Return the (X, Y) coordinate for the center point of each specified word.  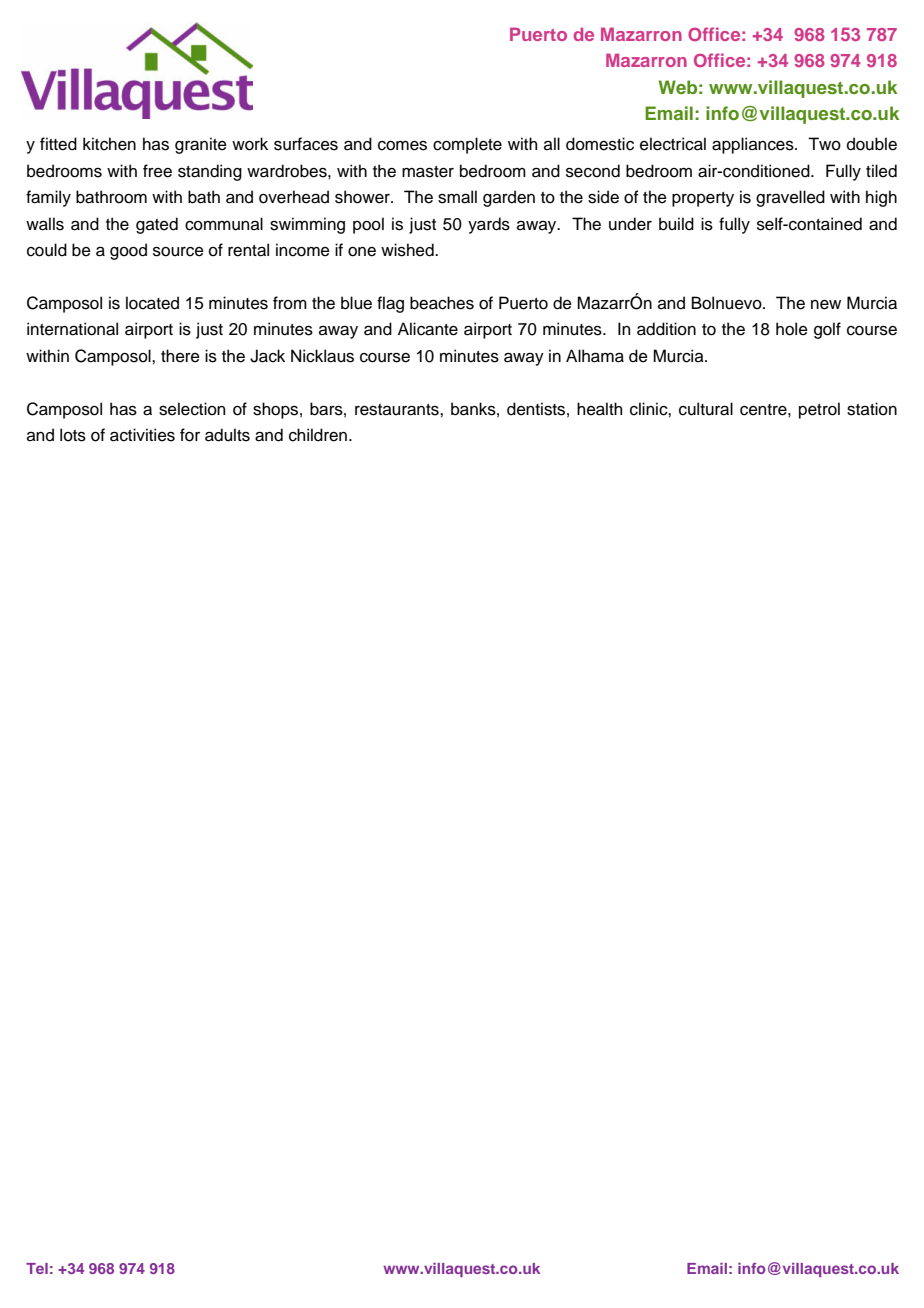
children (318, 435)
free (157, 171)
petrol (819, 410)
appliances (754, 145)
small (457, 197)
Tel (37, 1268)
